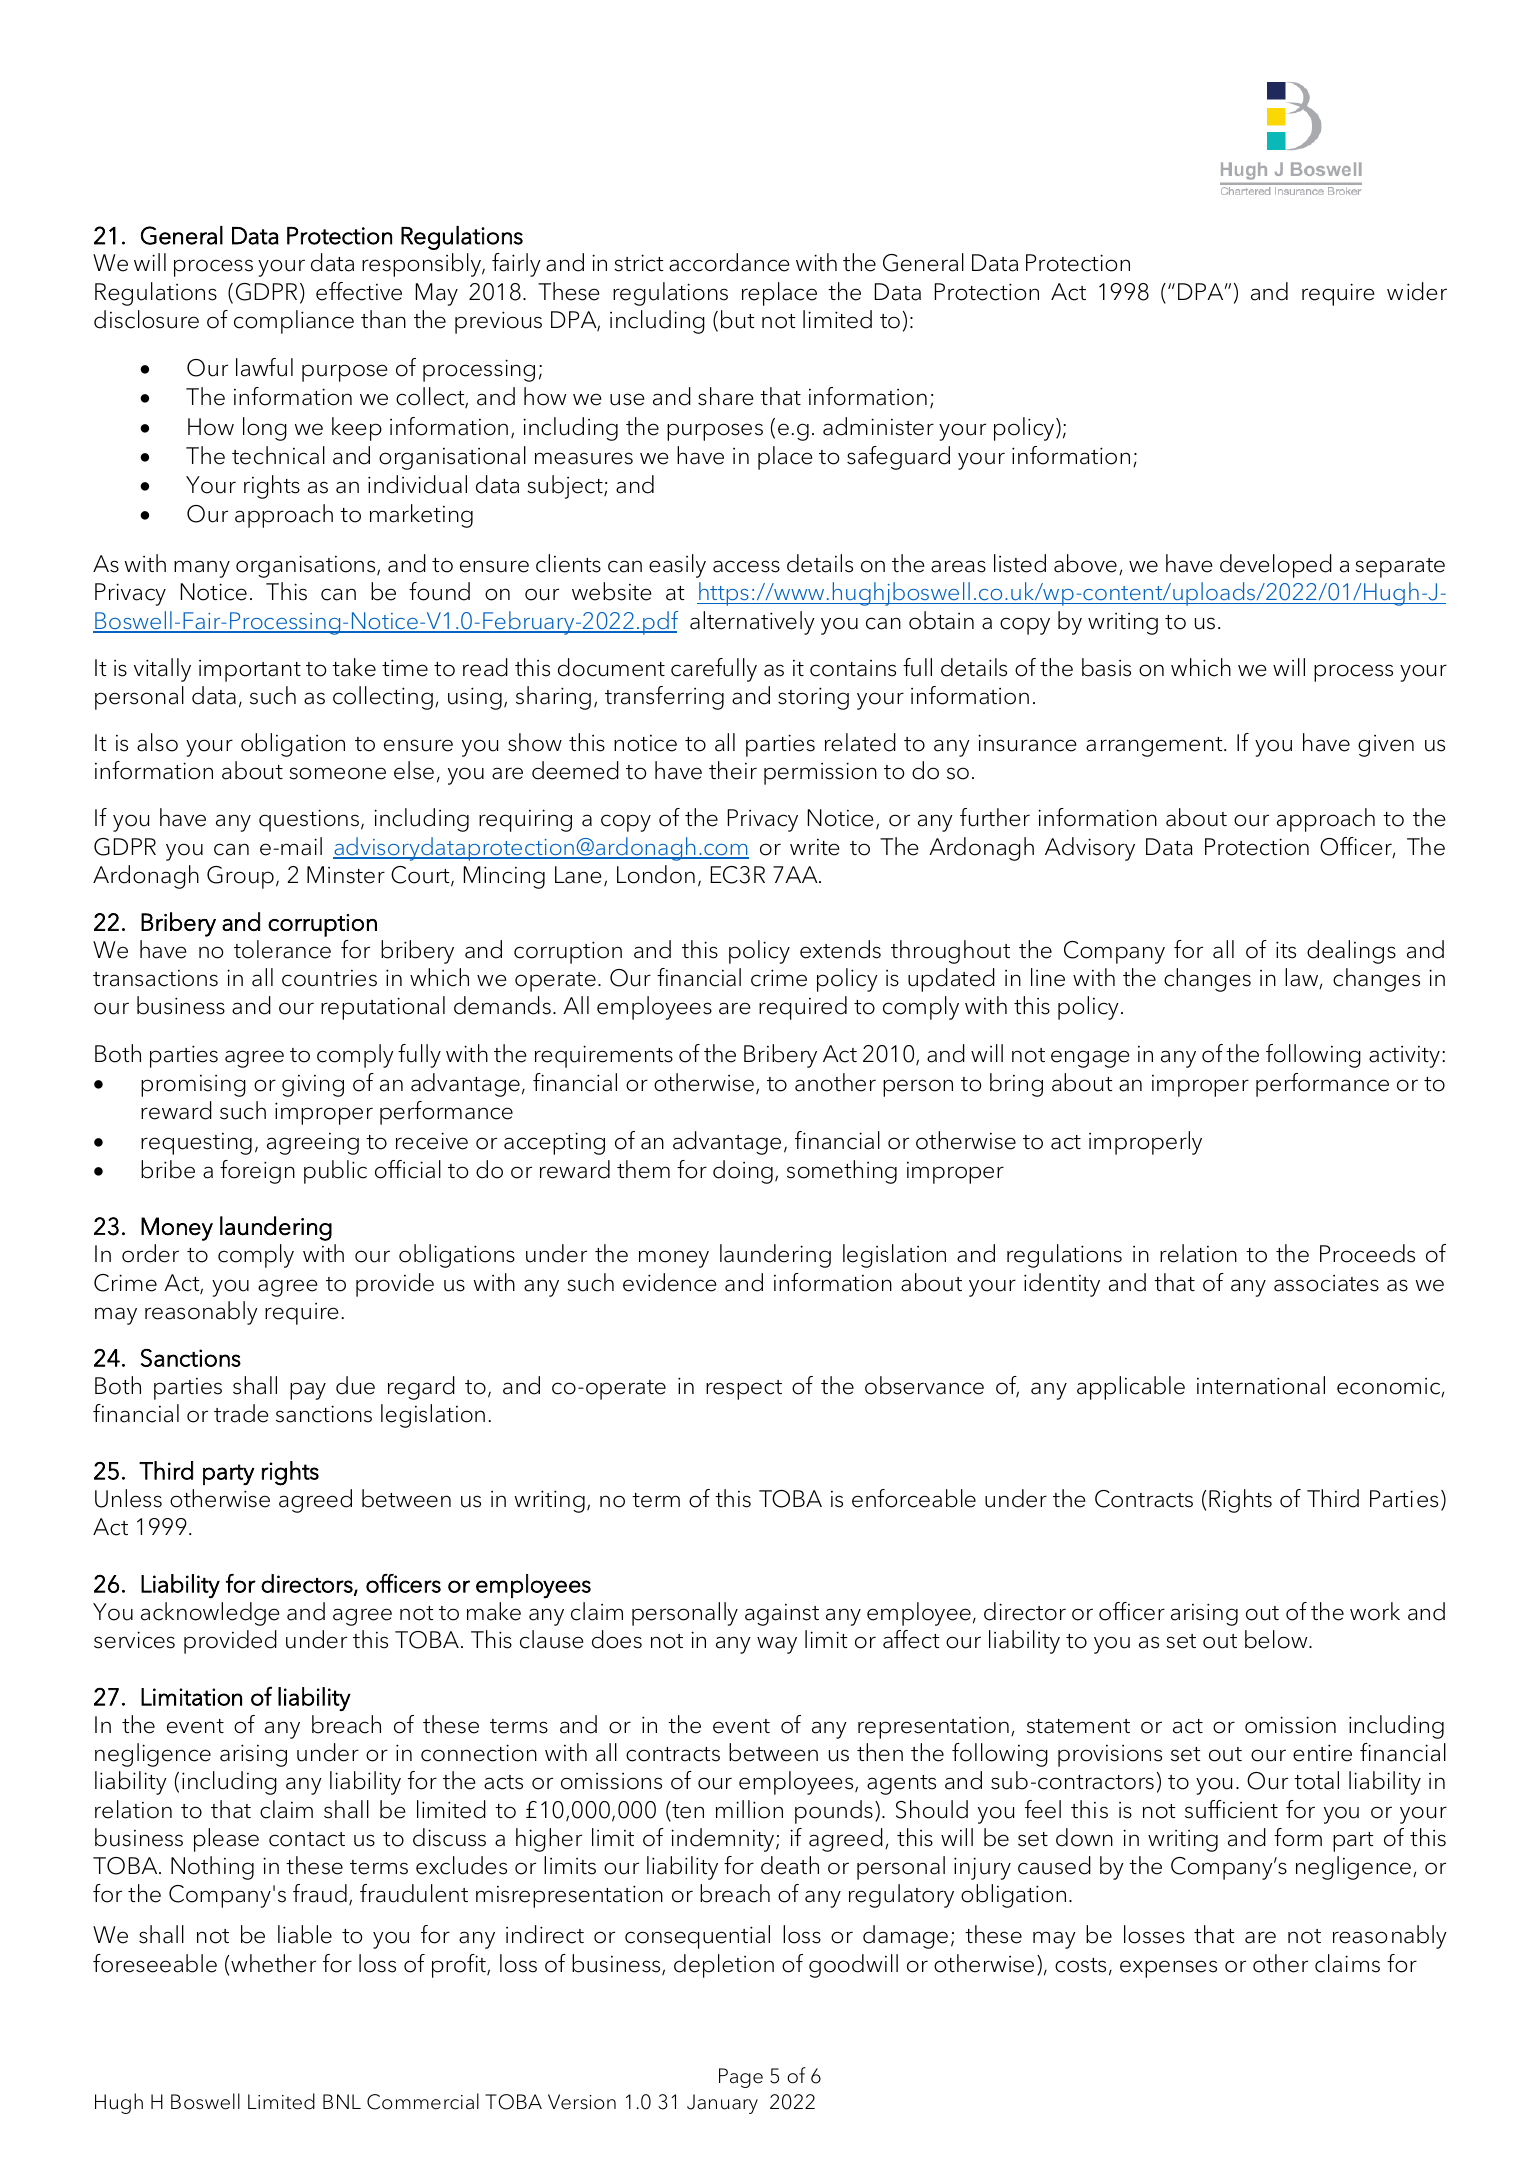  Describe the element at coordinates (737, 319) in the document. I see `but` at that location.
